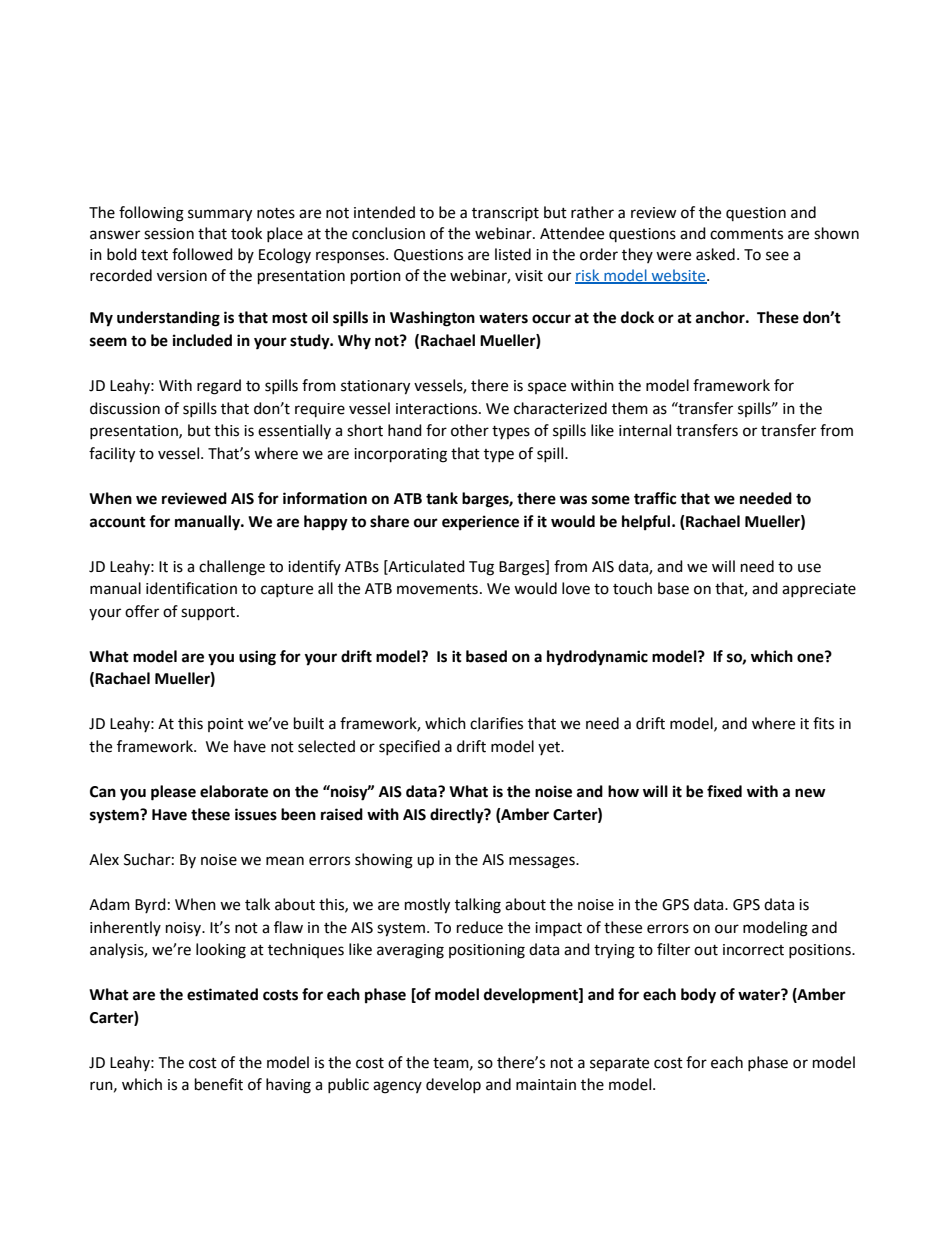 This image has width=952, height=1233. What do you see at coordinates (655, 498) in the image?
I see `traffic` at bounding box center [655, 498].
